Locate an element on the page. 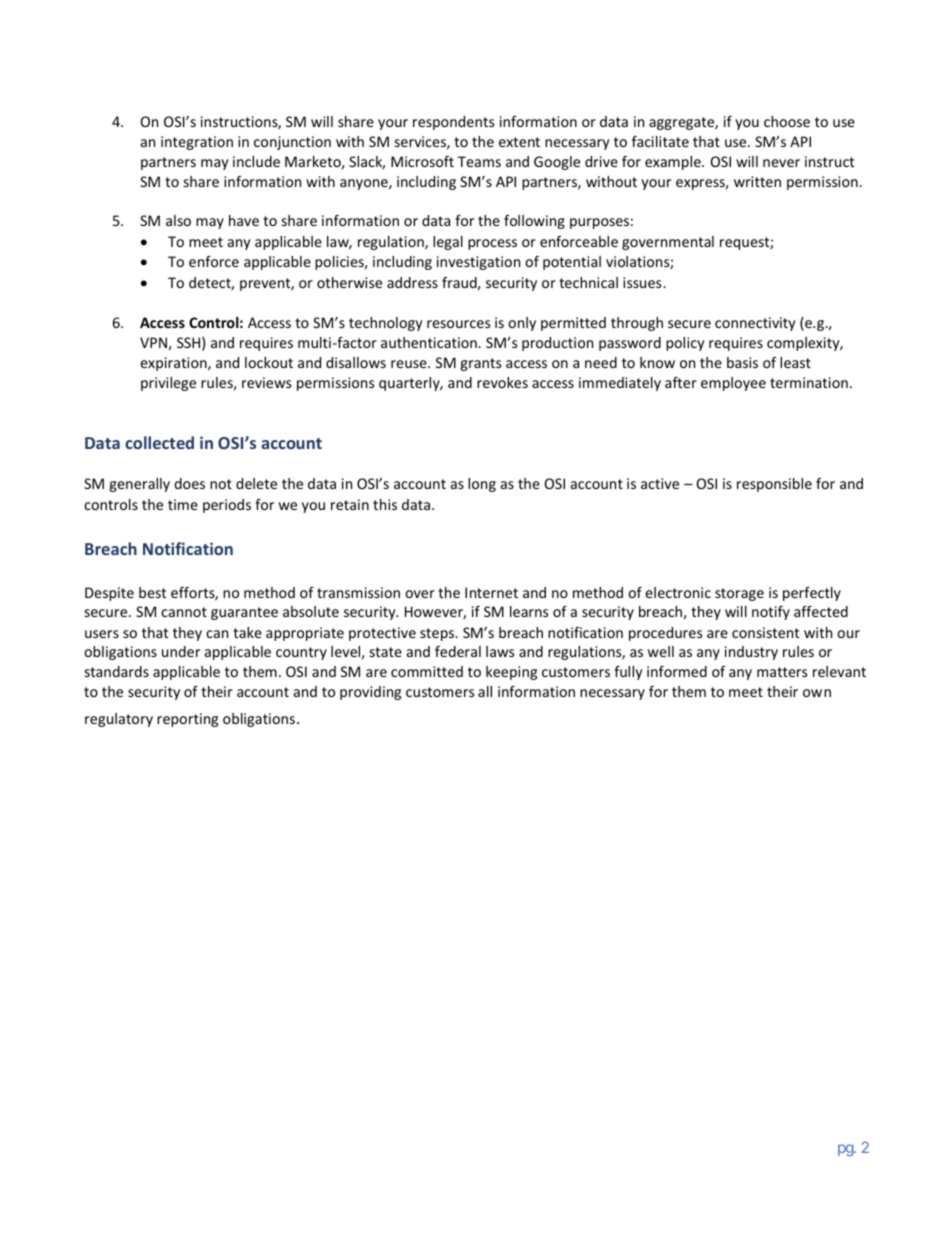  respondents is located at coordinates (453, 123).
